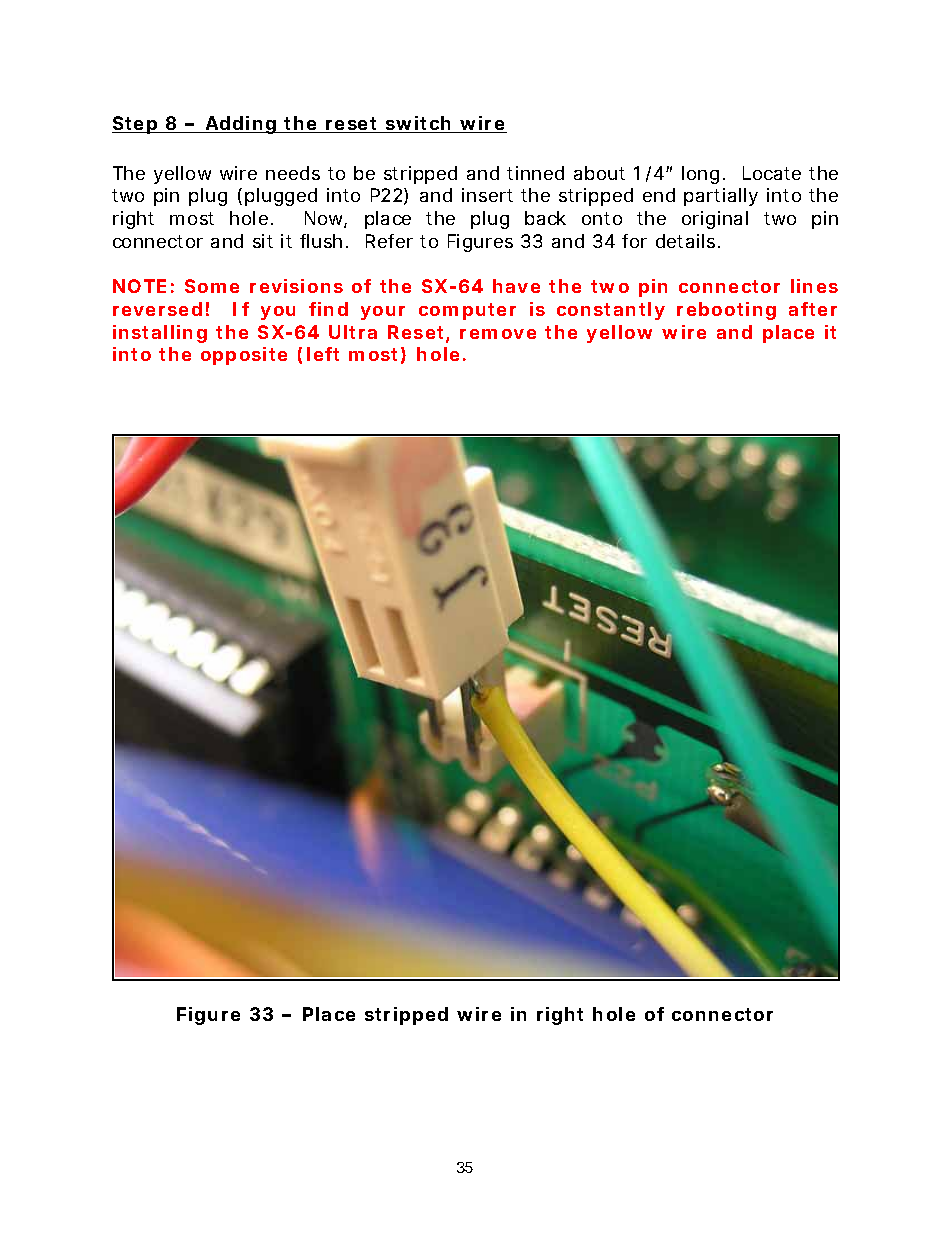 The height and width of the document is (1233, 952). Describe the element at coordinates (498, 334) in the document. I see `remove` at that location.
